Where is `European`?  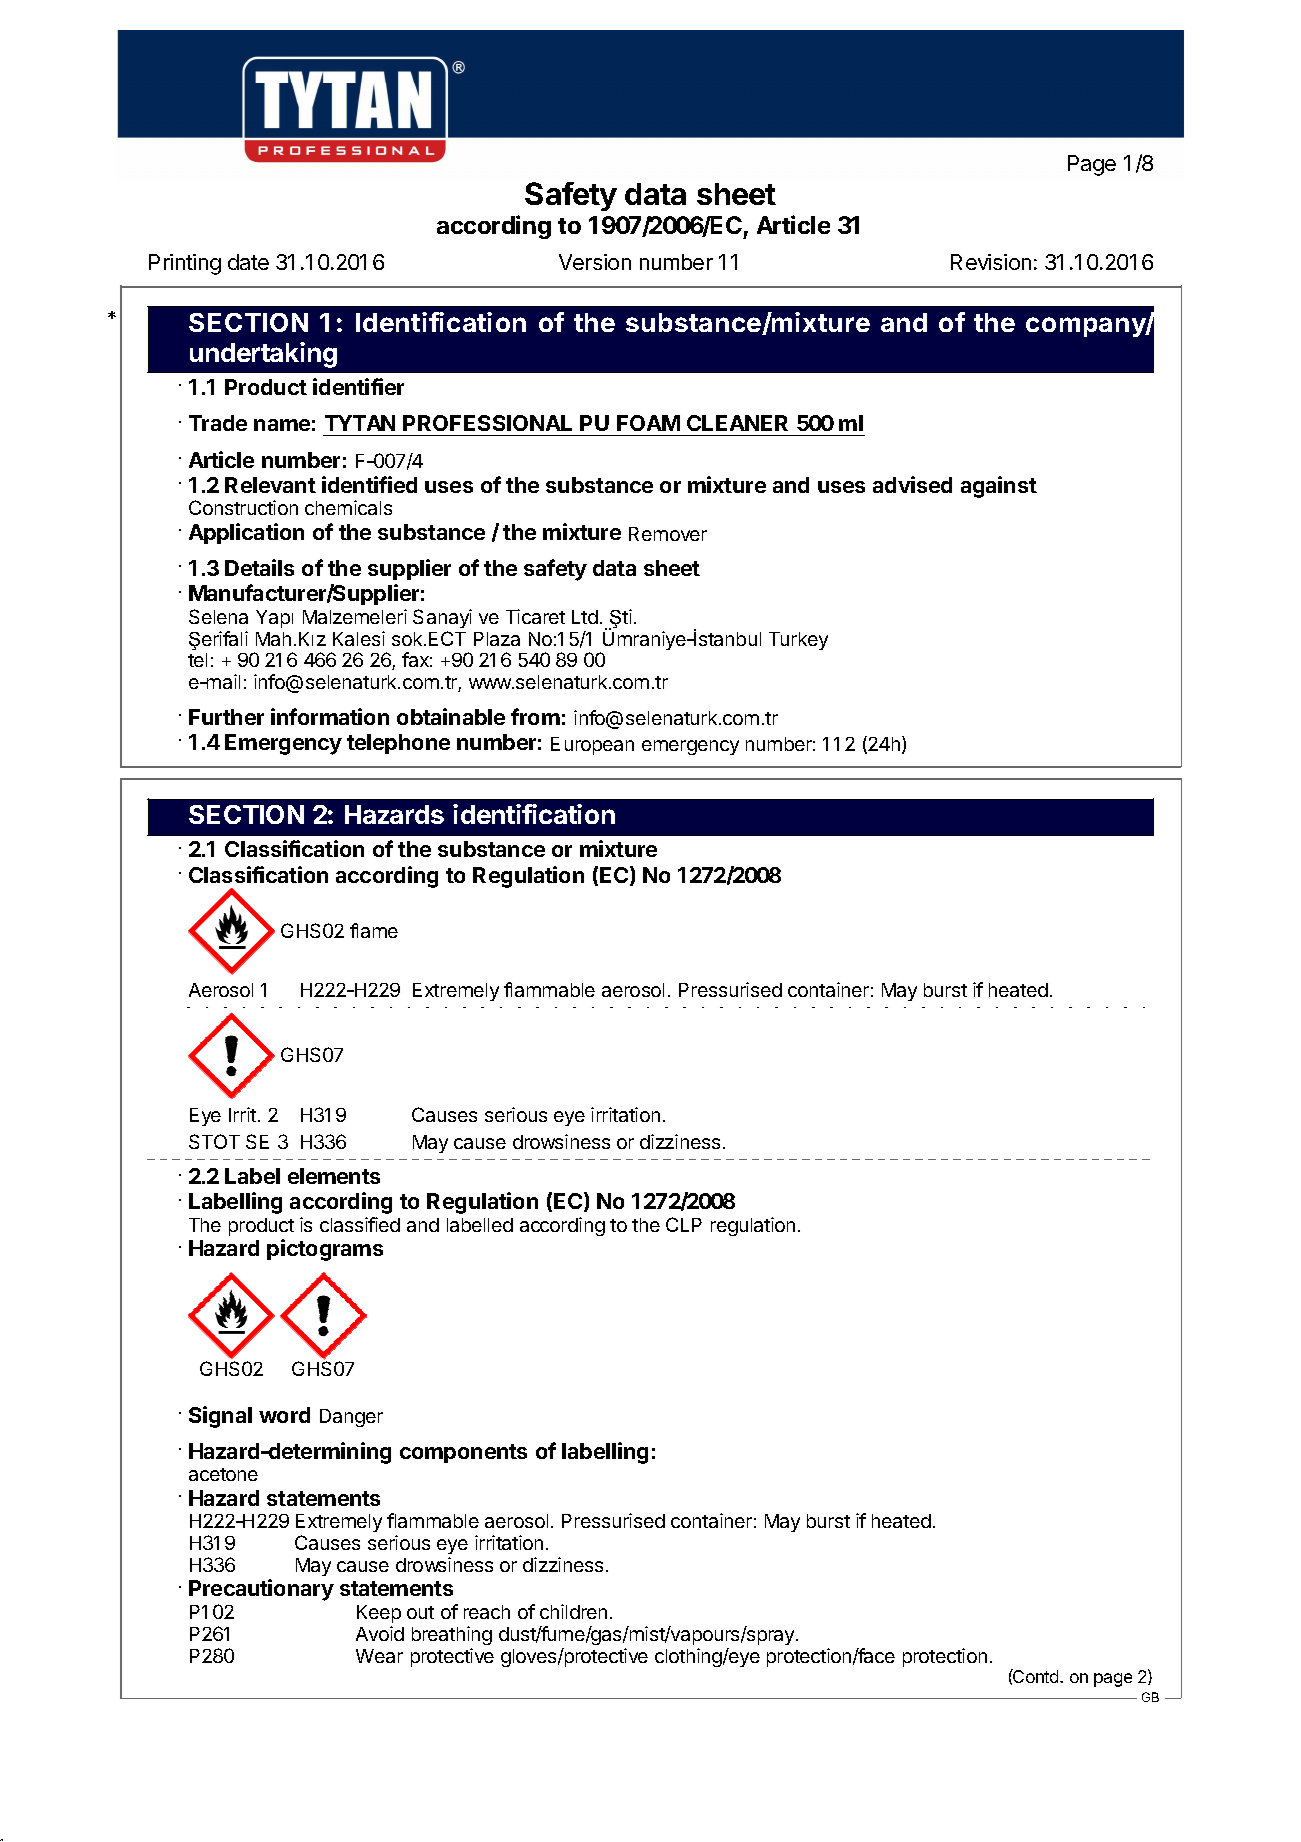
European is located at coordinates (592, 746).
